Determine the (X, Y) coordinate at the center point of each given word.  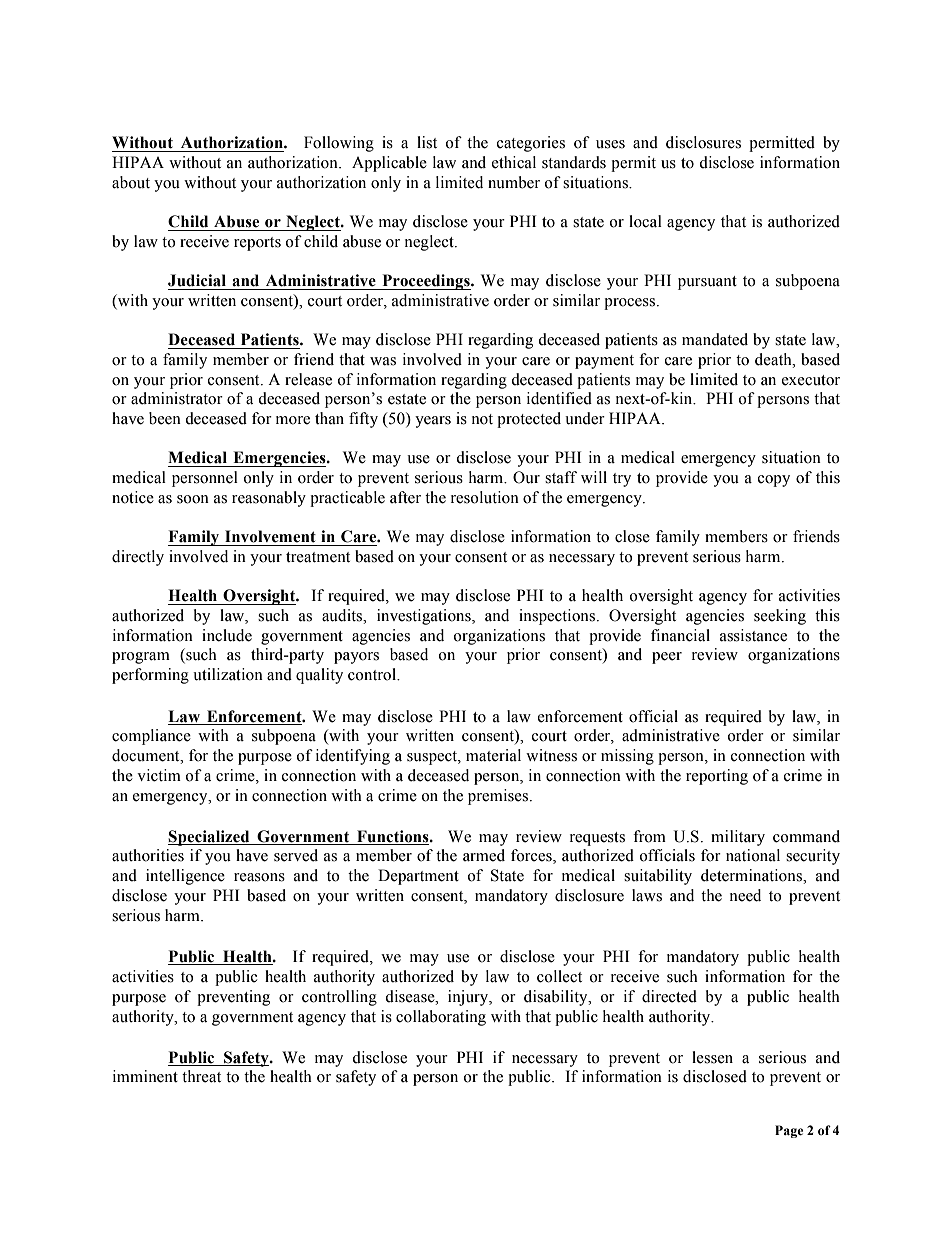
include (227, 635)
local (645, 221)
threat (201, 1076)
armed (484, 855)
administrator (177, 398)
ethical (514, 162)
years (433, 422)
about (131, 182)
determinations (752, 875)
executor (811, 380)
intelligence (185, 877)
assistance (753, 635)
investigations (425, 617)
